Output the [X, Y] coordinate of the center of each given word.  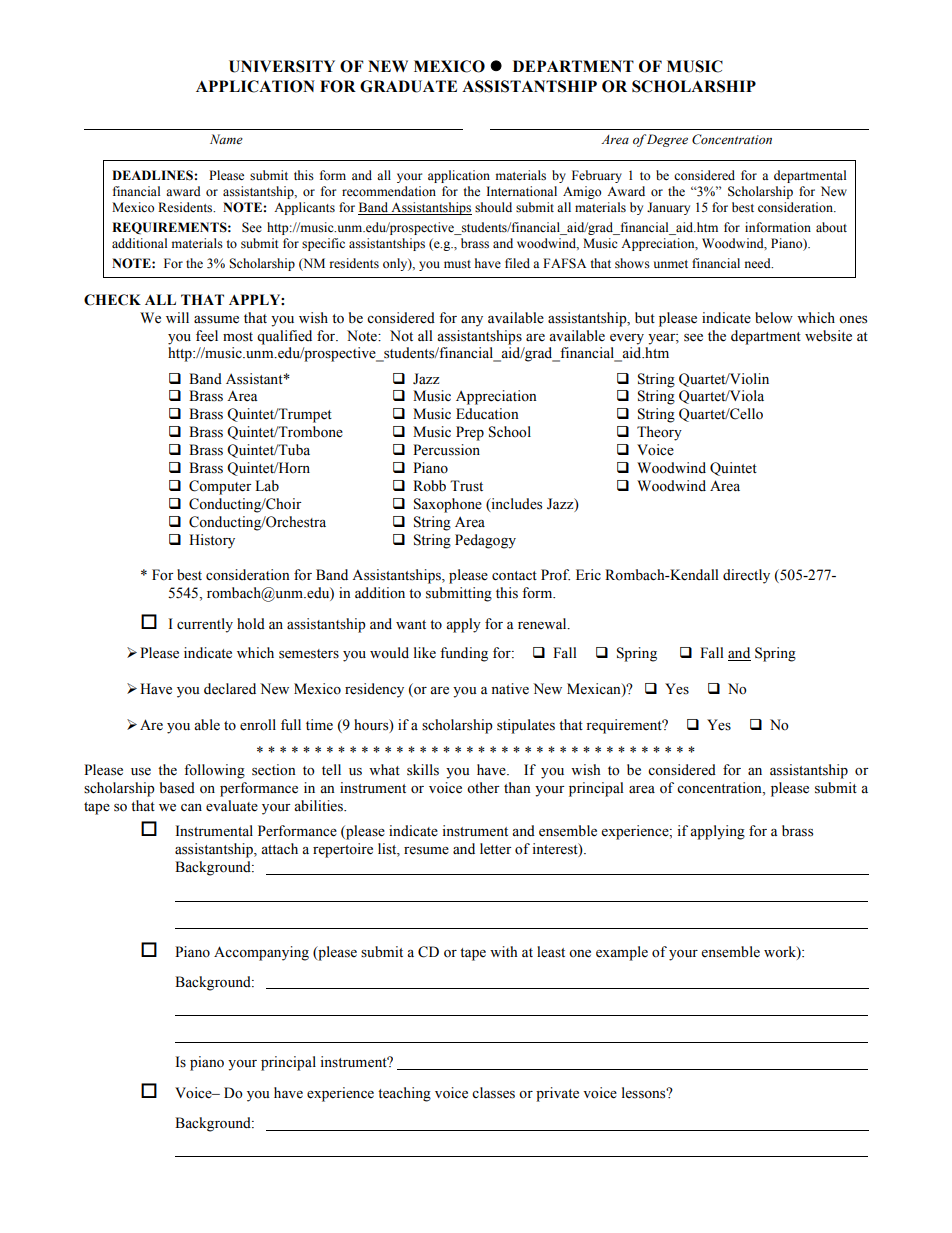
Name [226, 139]
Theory [659, 433]
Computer [220, 487]
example [622, 953]
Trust [466, 486]
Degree [667, 140]
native [510, 689]
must [457, 264]
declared [230, 689]
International [521, 191]
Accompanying [261, 953]
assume [216, 320]
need [759, 263]
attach [279, 848]
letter [496, 849]
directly [746, 576]
